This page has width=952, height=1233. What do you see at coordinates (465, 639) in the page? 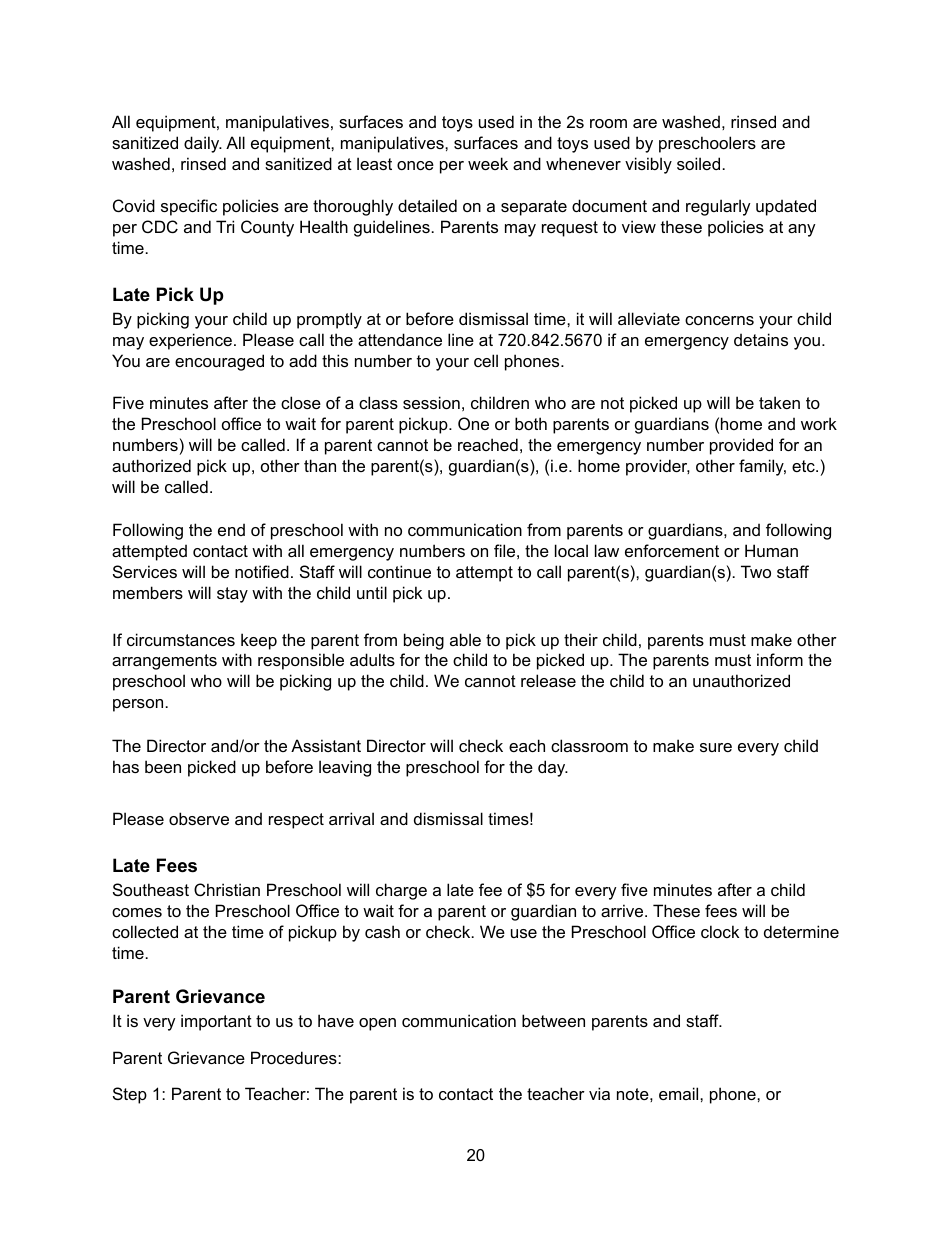
I see `able` at bounding box center [465, 639].
